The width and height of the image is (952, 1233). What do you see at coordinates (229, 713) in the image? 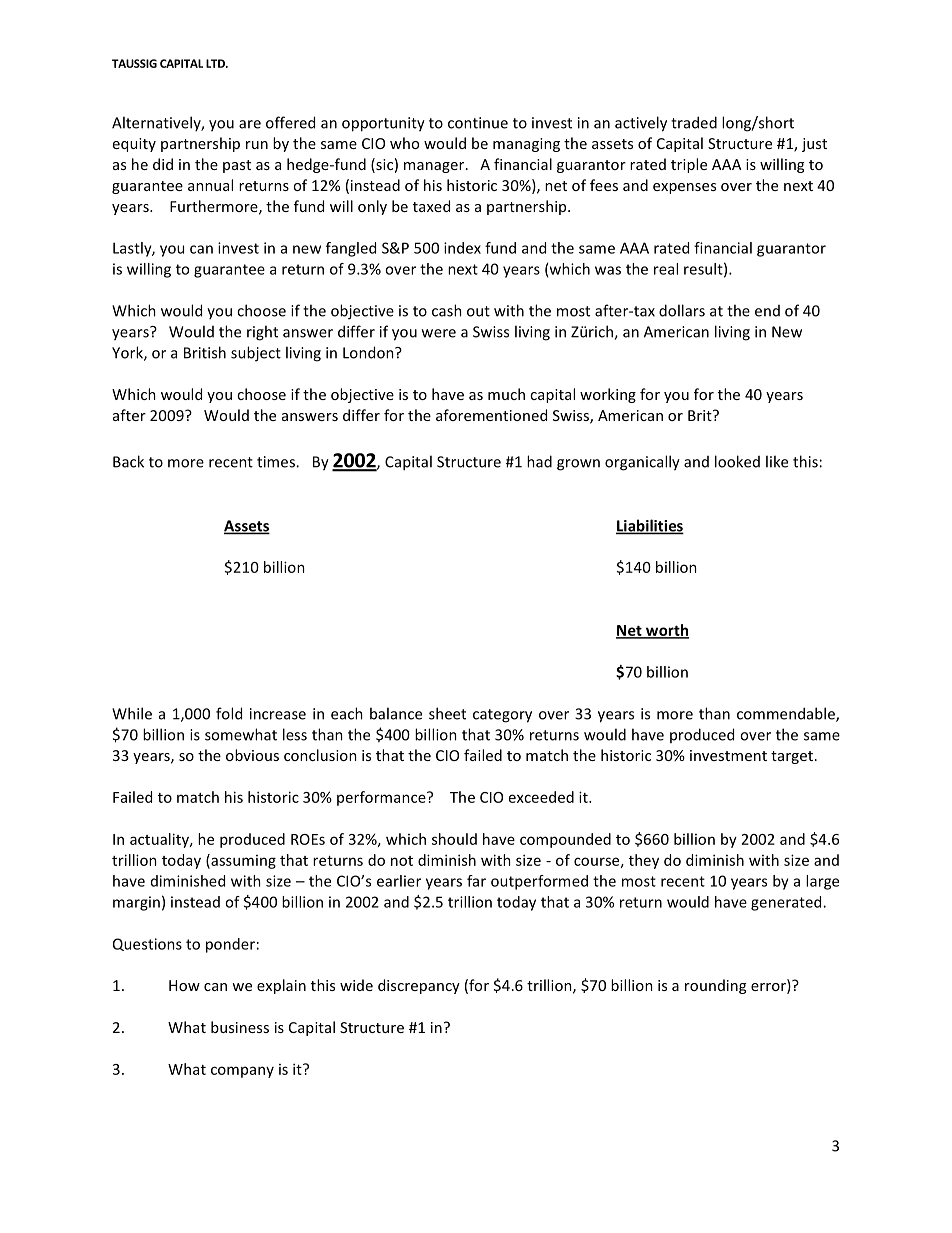
I see `fold` at bounding box center [229, 713].
